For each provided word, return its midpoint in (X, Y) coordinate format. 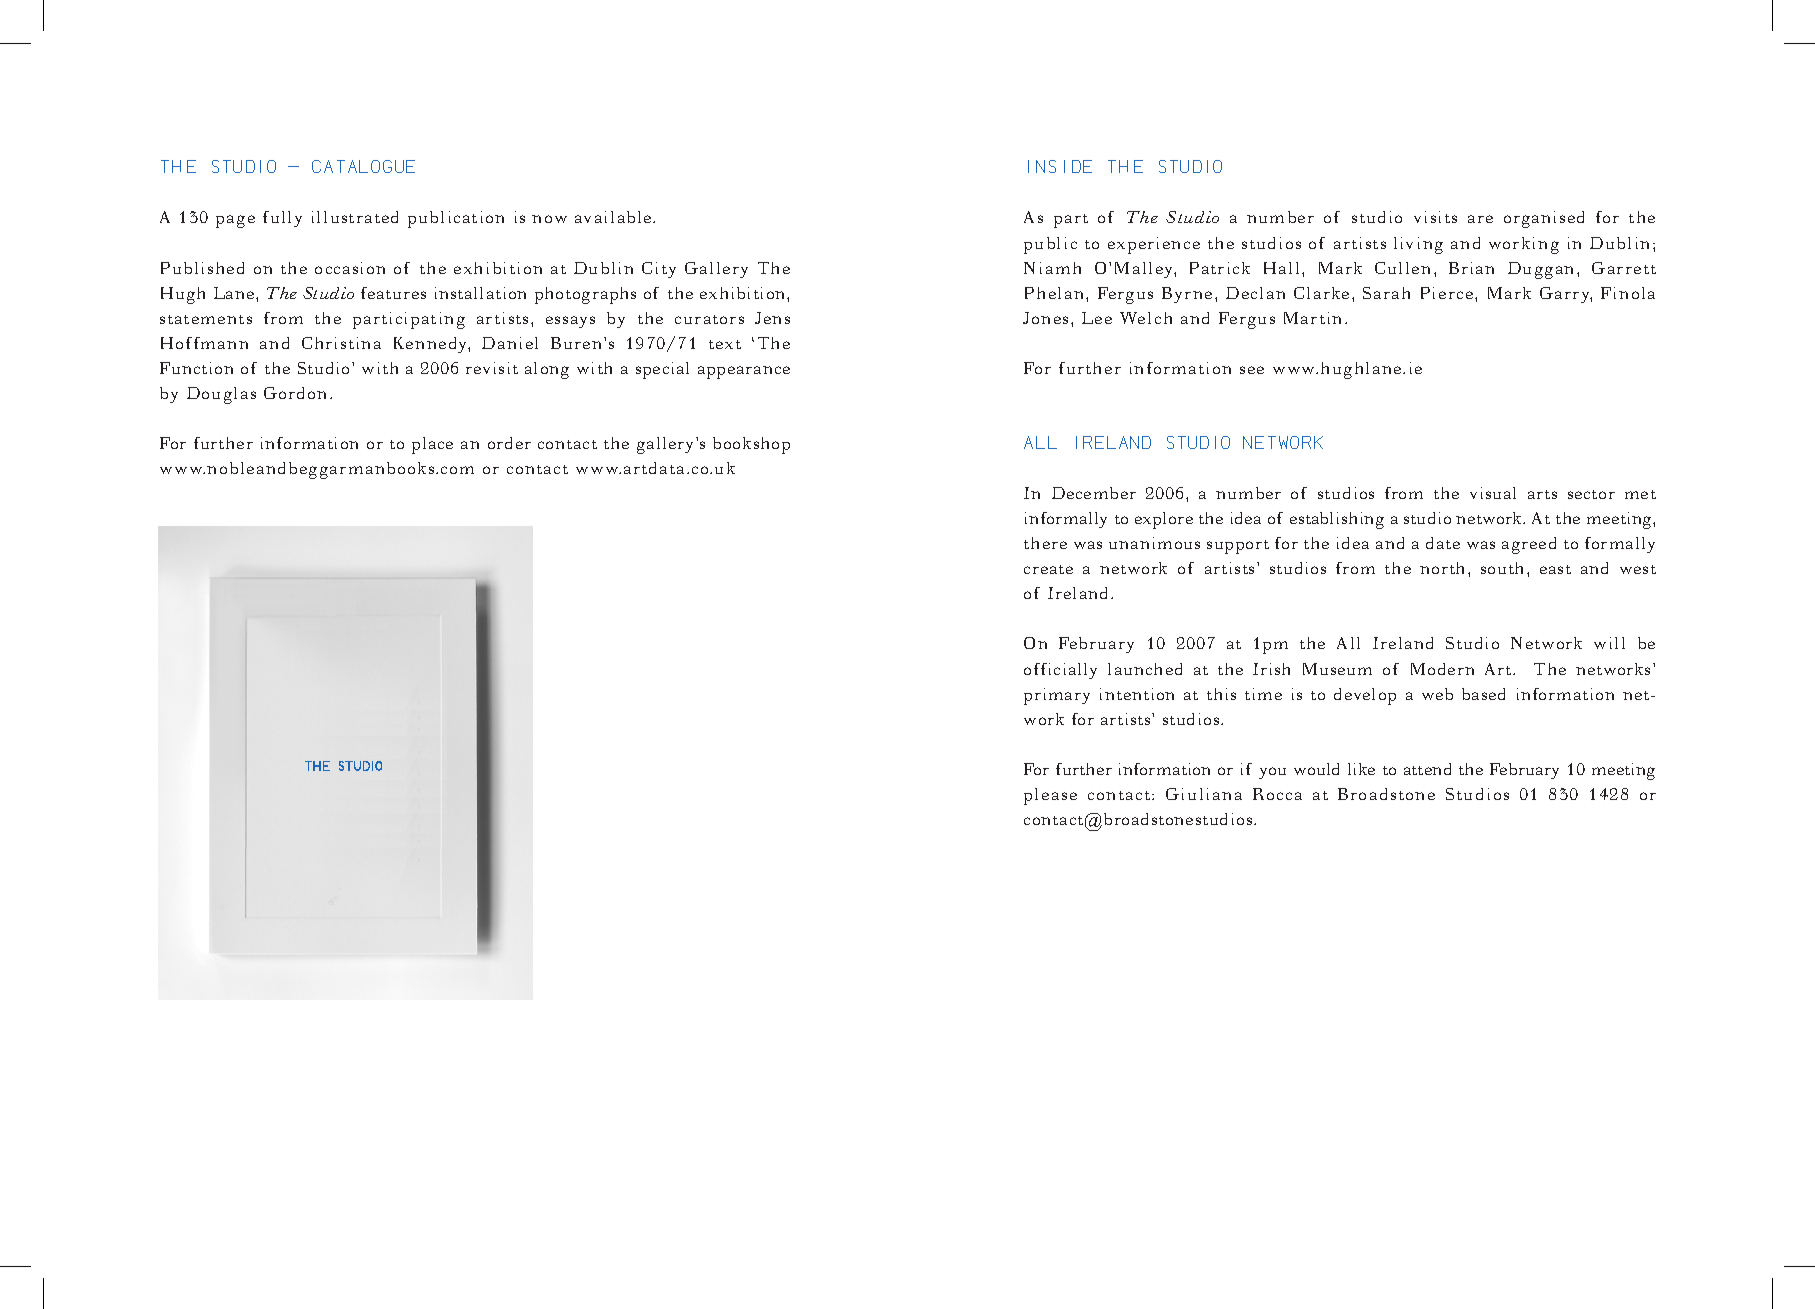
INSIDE (1060, 166)
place (432, 445)
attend (1427, 769)
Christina (341, 343)
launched (1145, 669)
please (1050, 796)
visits (1435, 217)
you (1272, 773)
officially (1060, 671)
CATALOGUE (363, 166)
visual (1493, 493)
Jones (1045, 318)
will (1609, 643)
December (1094, 493)
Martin (1312, 318)
